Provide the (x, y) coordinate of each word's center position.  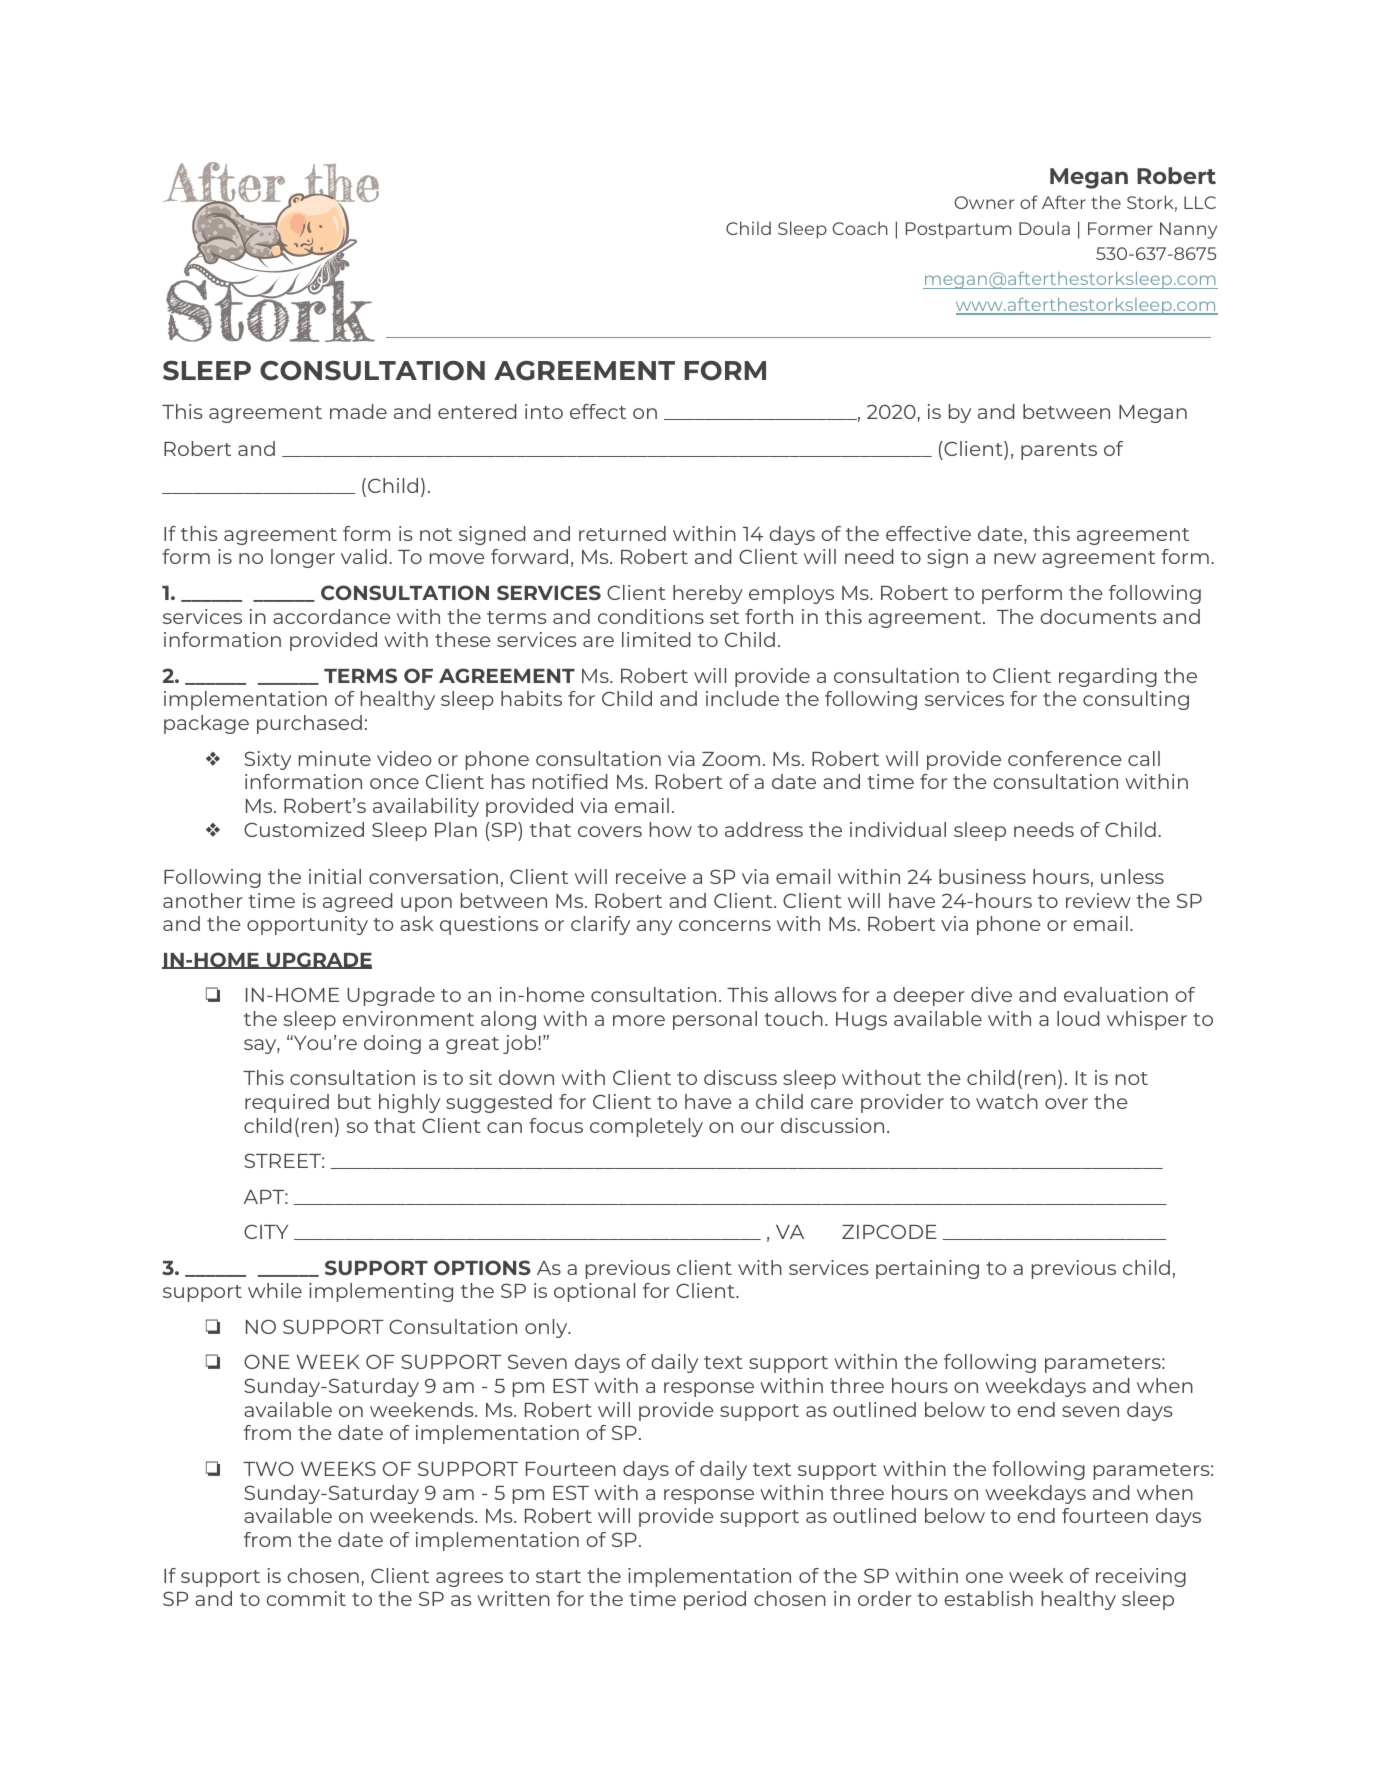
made (358, 411)
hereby (708, 594)
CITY (266, 1231)
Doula (1044, 228)
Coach (860, 228)
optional (594, 1292)
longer (303, 558)
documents (1098, 616)
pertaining (927, 1269)
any (654, 927)
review (1098, 900)
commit (306, 1598)
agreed (357, 902)
